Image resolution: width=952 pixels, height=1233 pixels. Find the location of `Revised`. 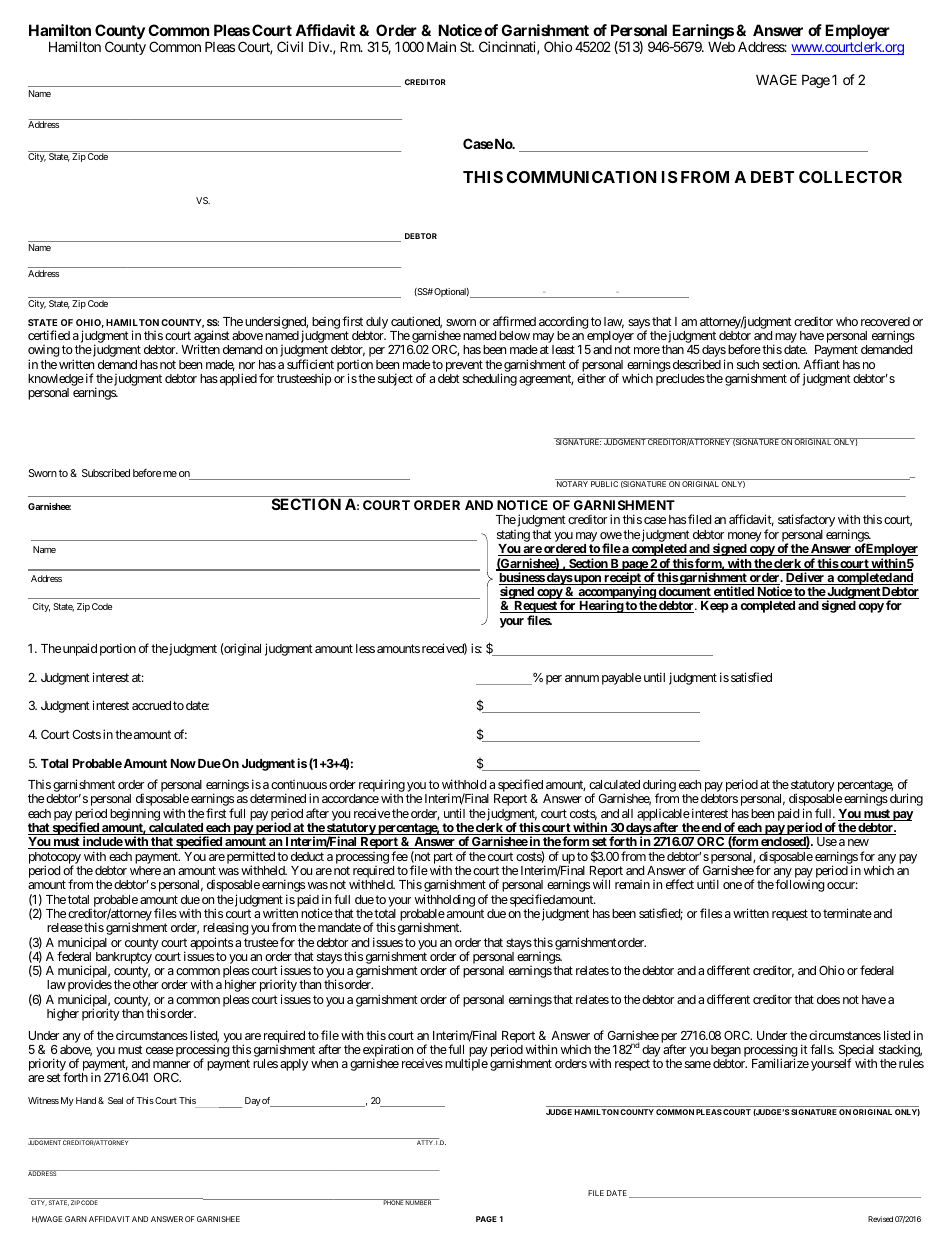

Revised is located at coordinates (880, 1219).
